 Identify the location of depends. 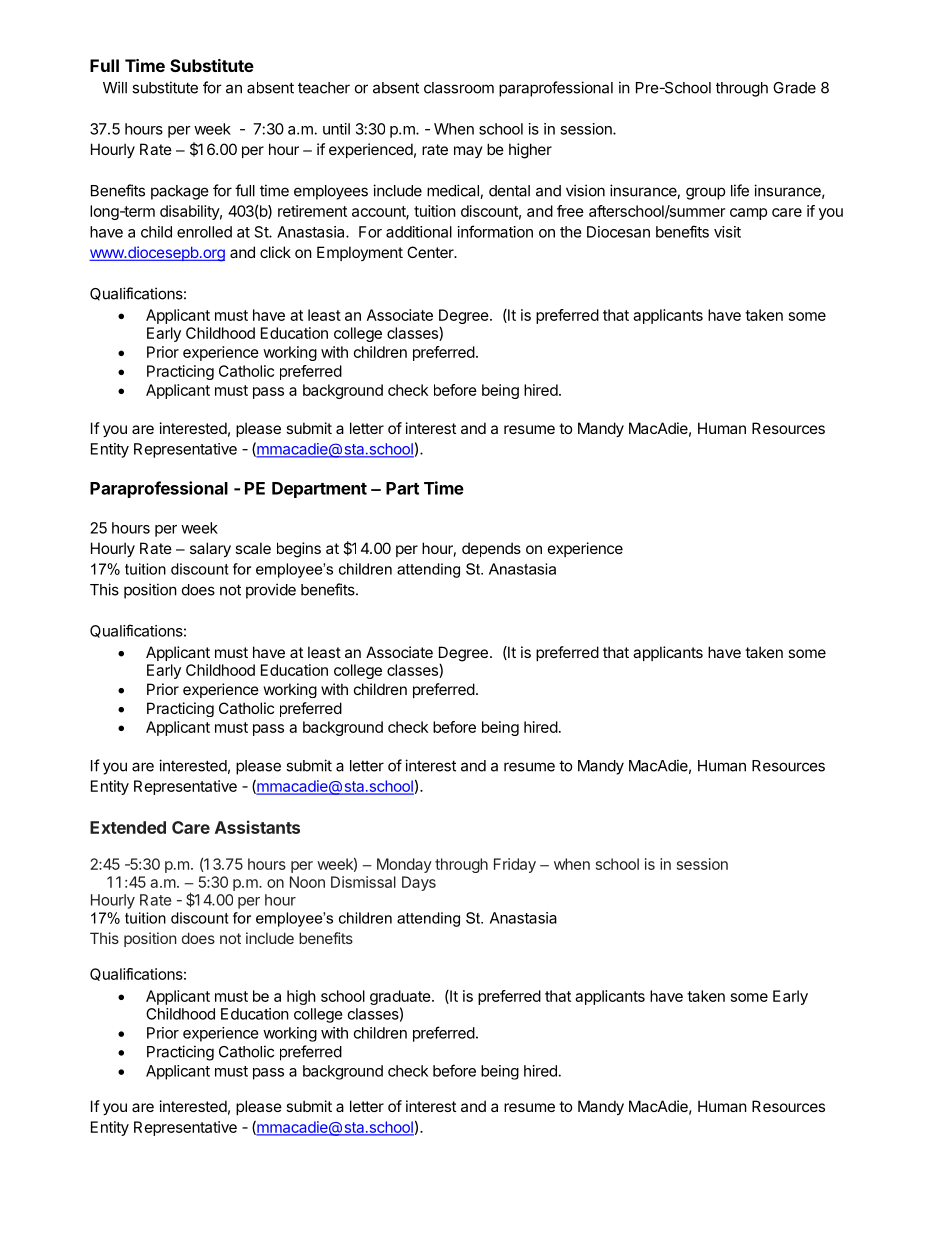
(491, 549).
